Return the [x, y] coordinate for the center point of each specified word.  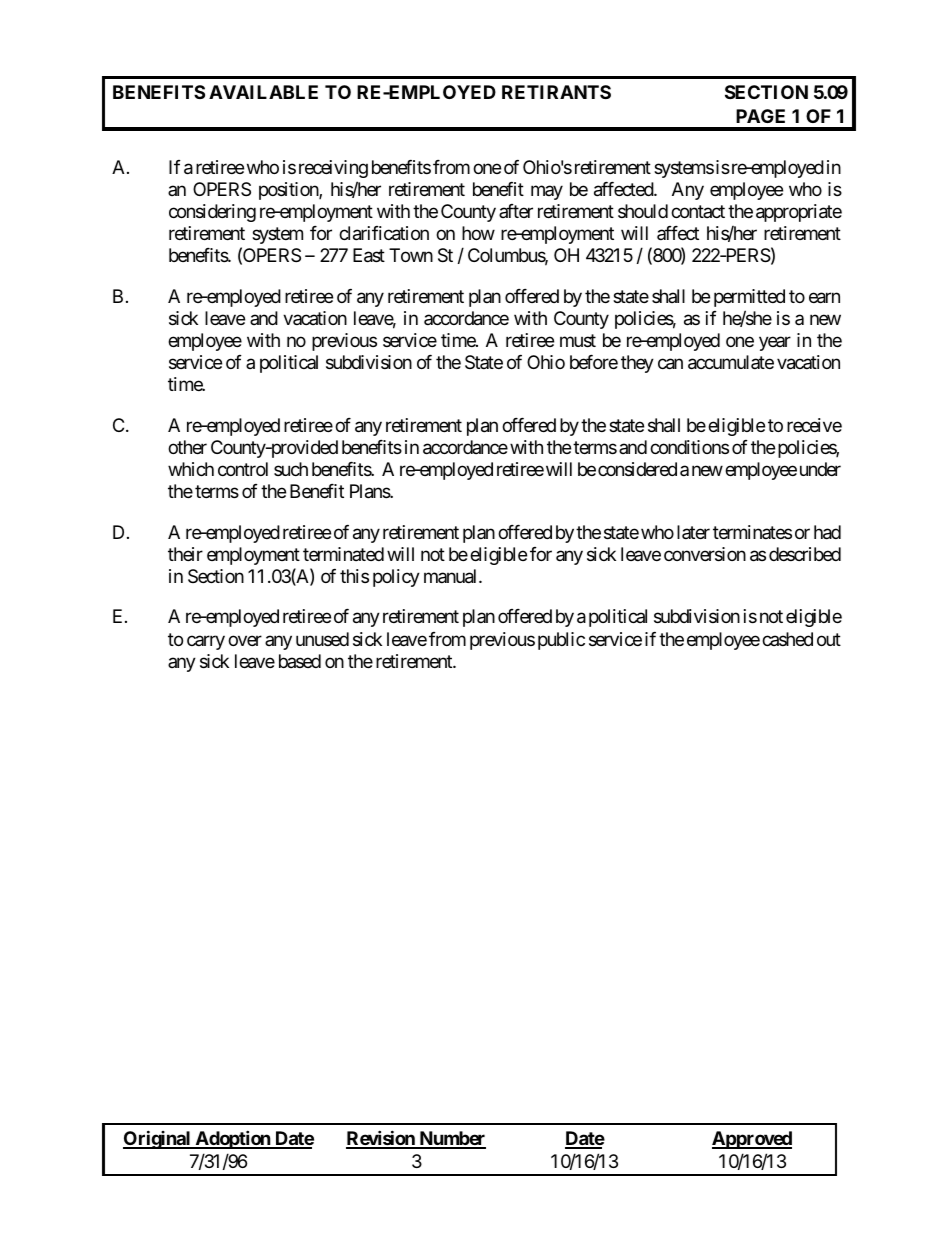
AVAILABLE [263, 92]
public [561, 641]
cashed [787, 639]
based [300, 661]
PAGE [760, 116]
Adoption [232, 1139]
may [547, 192]
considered [637, 469]
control [243, 469]
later [693, 532]
